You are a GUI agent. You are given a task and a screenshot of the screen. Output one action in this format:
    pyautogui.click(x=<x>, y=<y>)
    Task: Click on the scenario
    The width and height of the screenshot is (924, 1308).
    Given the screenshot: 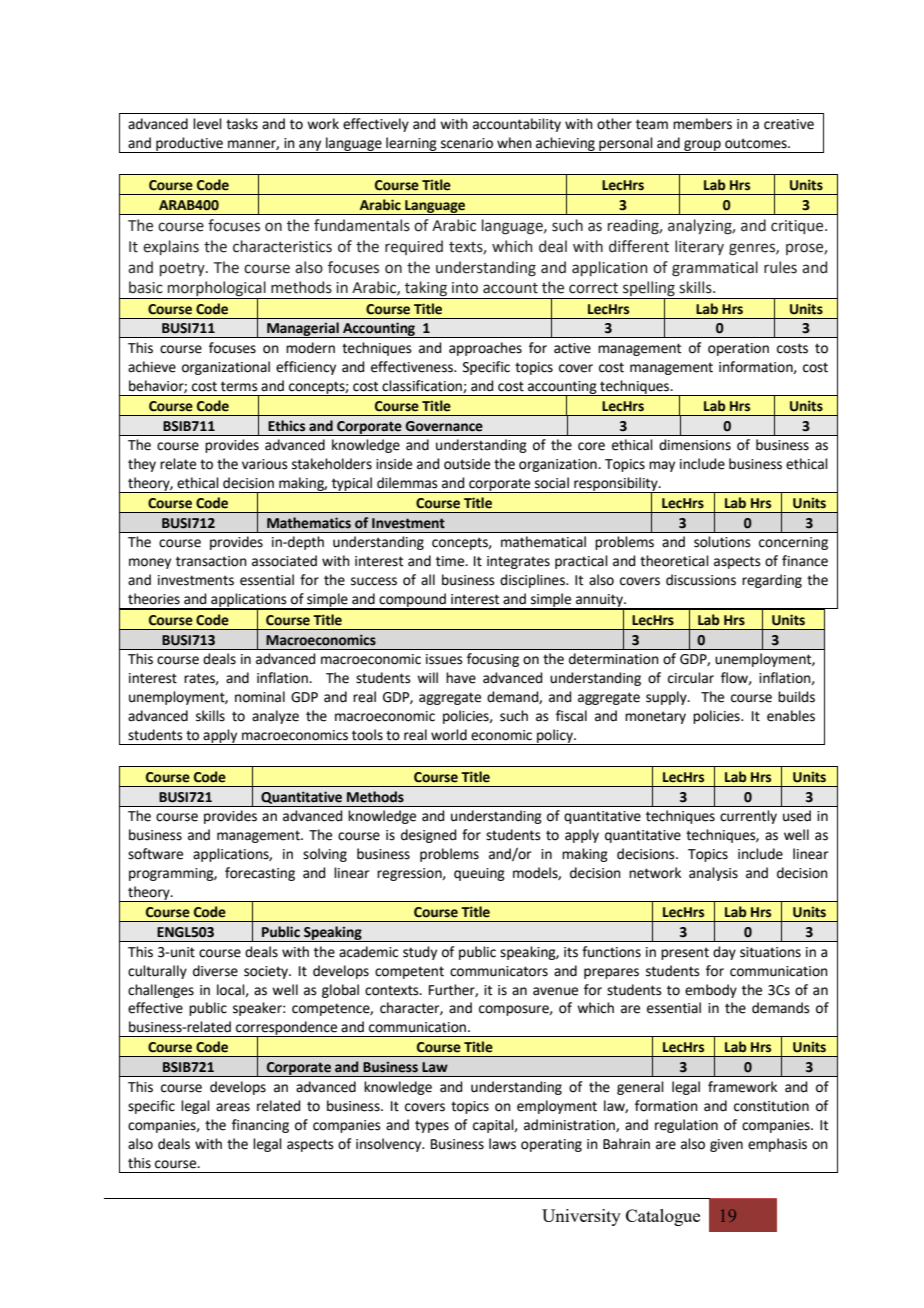 What is the action you would take?
    pyautogui.click(x=467, y=143)
